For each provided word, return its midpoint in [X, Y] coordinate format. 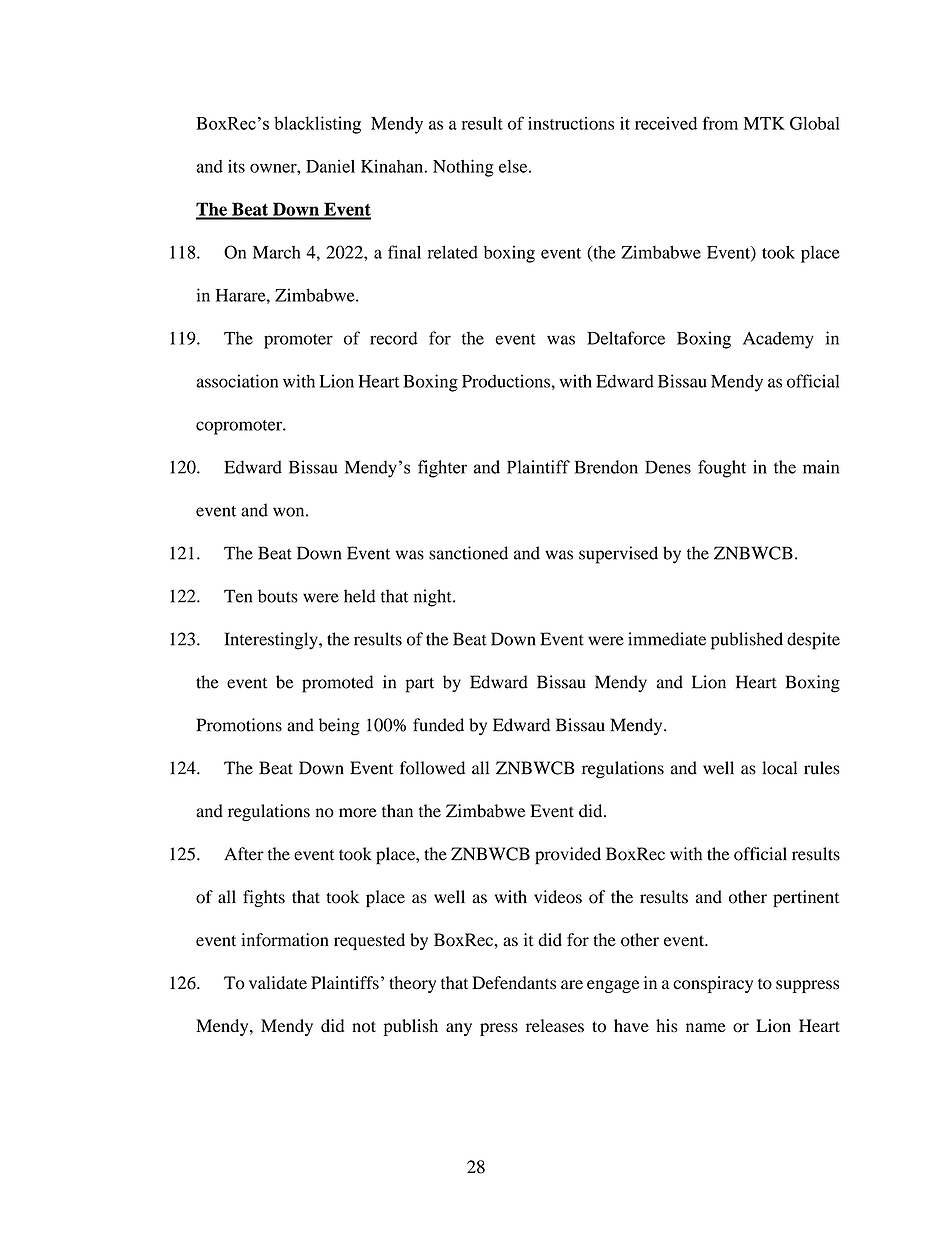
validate [278, 983]
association [237, 381]
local [779, 768]
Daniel [330, 166]
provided [568, 856]
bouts [278, 596]
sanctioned [468, 553]
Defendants [514, 983]
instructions [571, 123]
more [358, 813]
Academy [778, 340]
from [720, 123]
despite [813, 641]
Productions [506, 381]
